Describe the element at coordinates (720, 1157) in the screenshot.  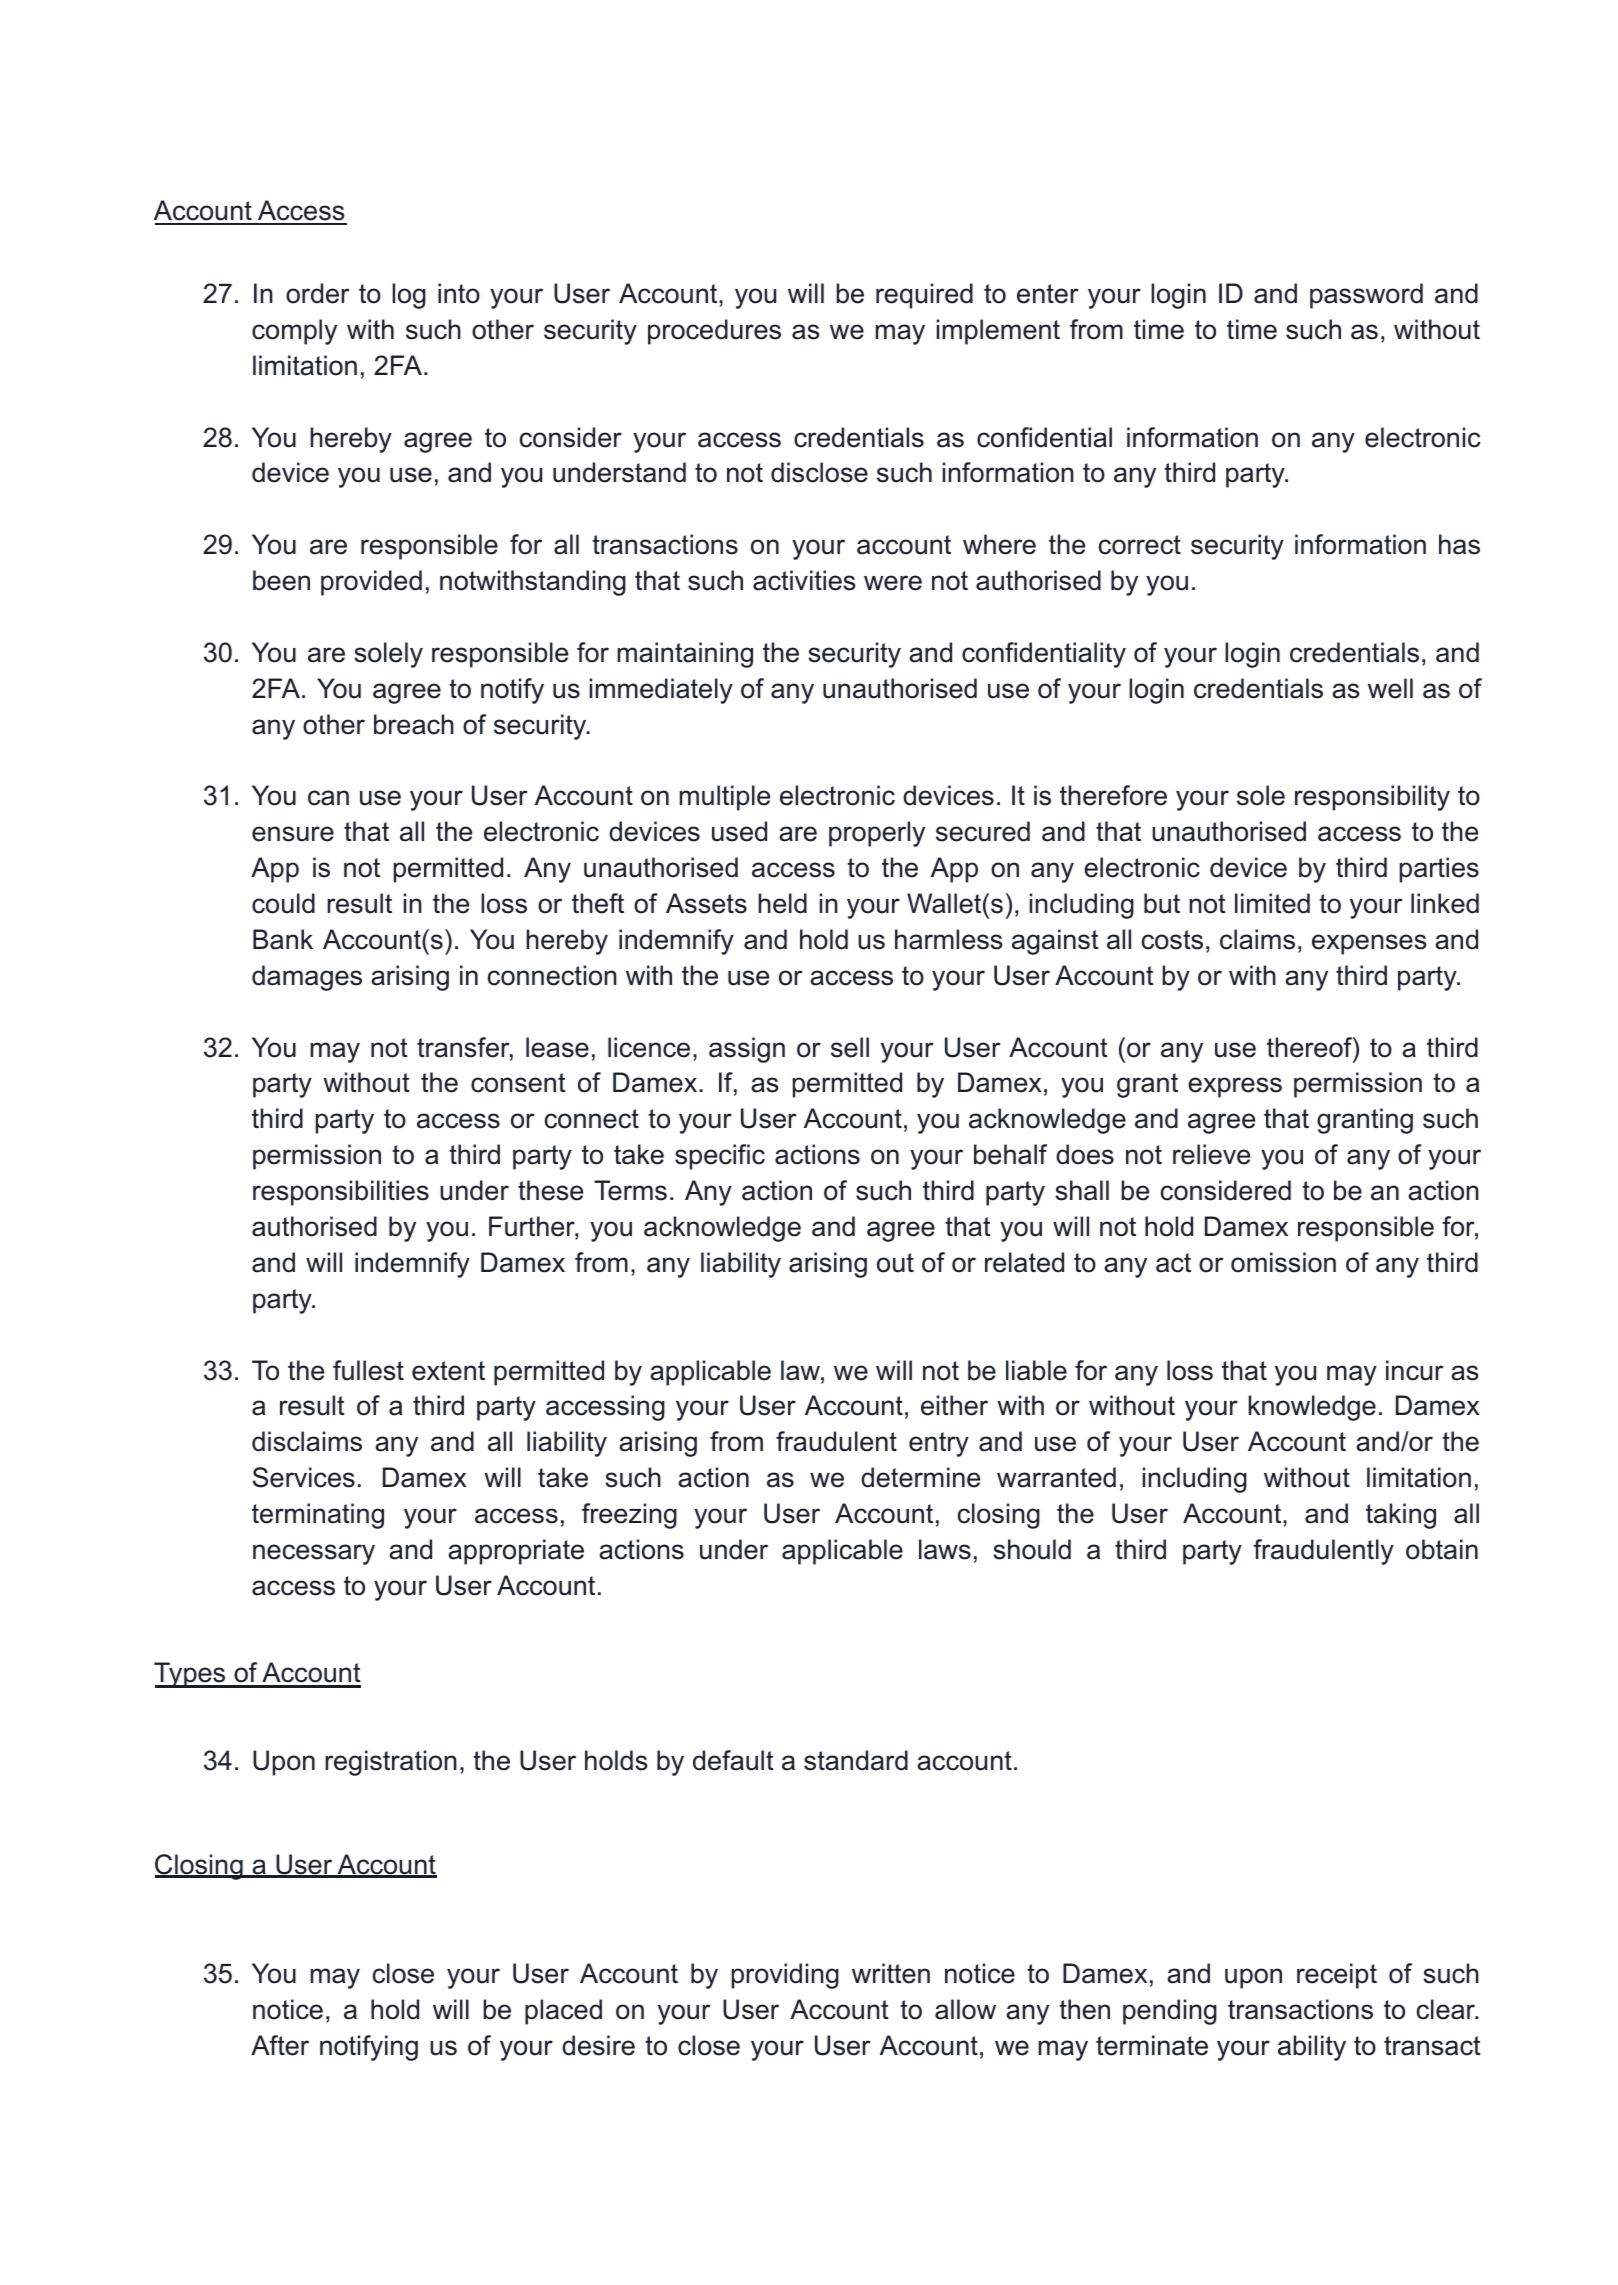
I see `specific` at that location.
